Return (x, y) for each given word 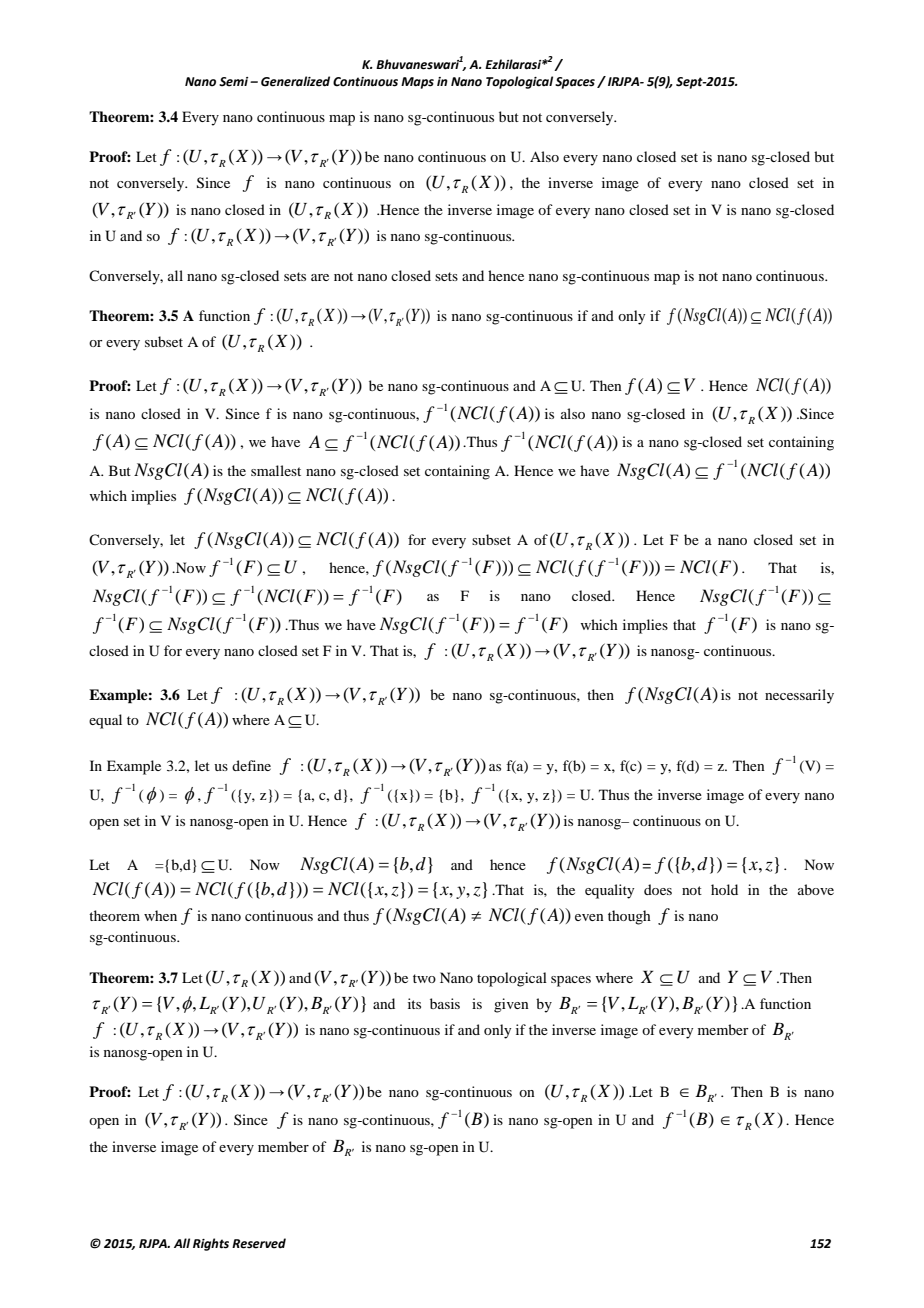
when (160, 915)
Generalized (295, 81)
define (251, 765)
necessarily (799, 696)
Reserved (259, 1243)
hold (724, 889)
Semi (235, 82)
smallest (276, 470)
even (589, 917)
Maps (417, 83)
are (320, 277)
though (629, 917)
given (511, 1005)
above (816, 889)
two (424, 978)
